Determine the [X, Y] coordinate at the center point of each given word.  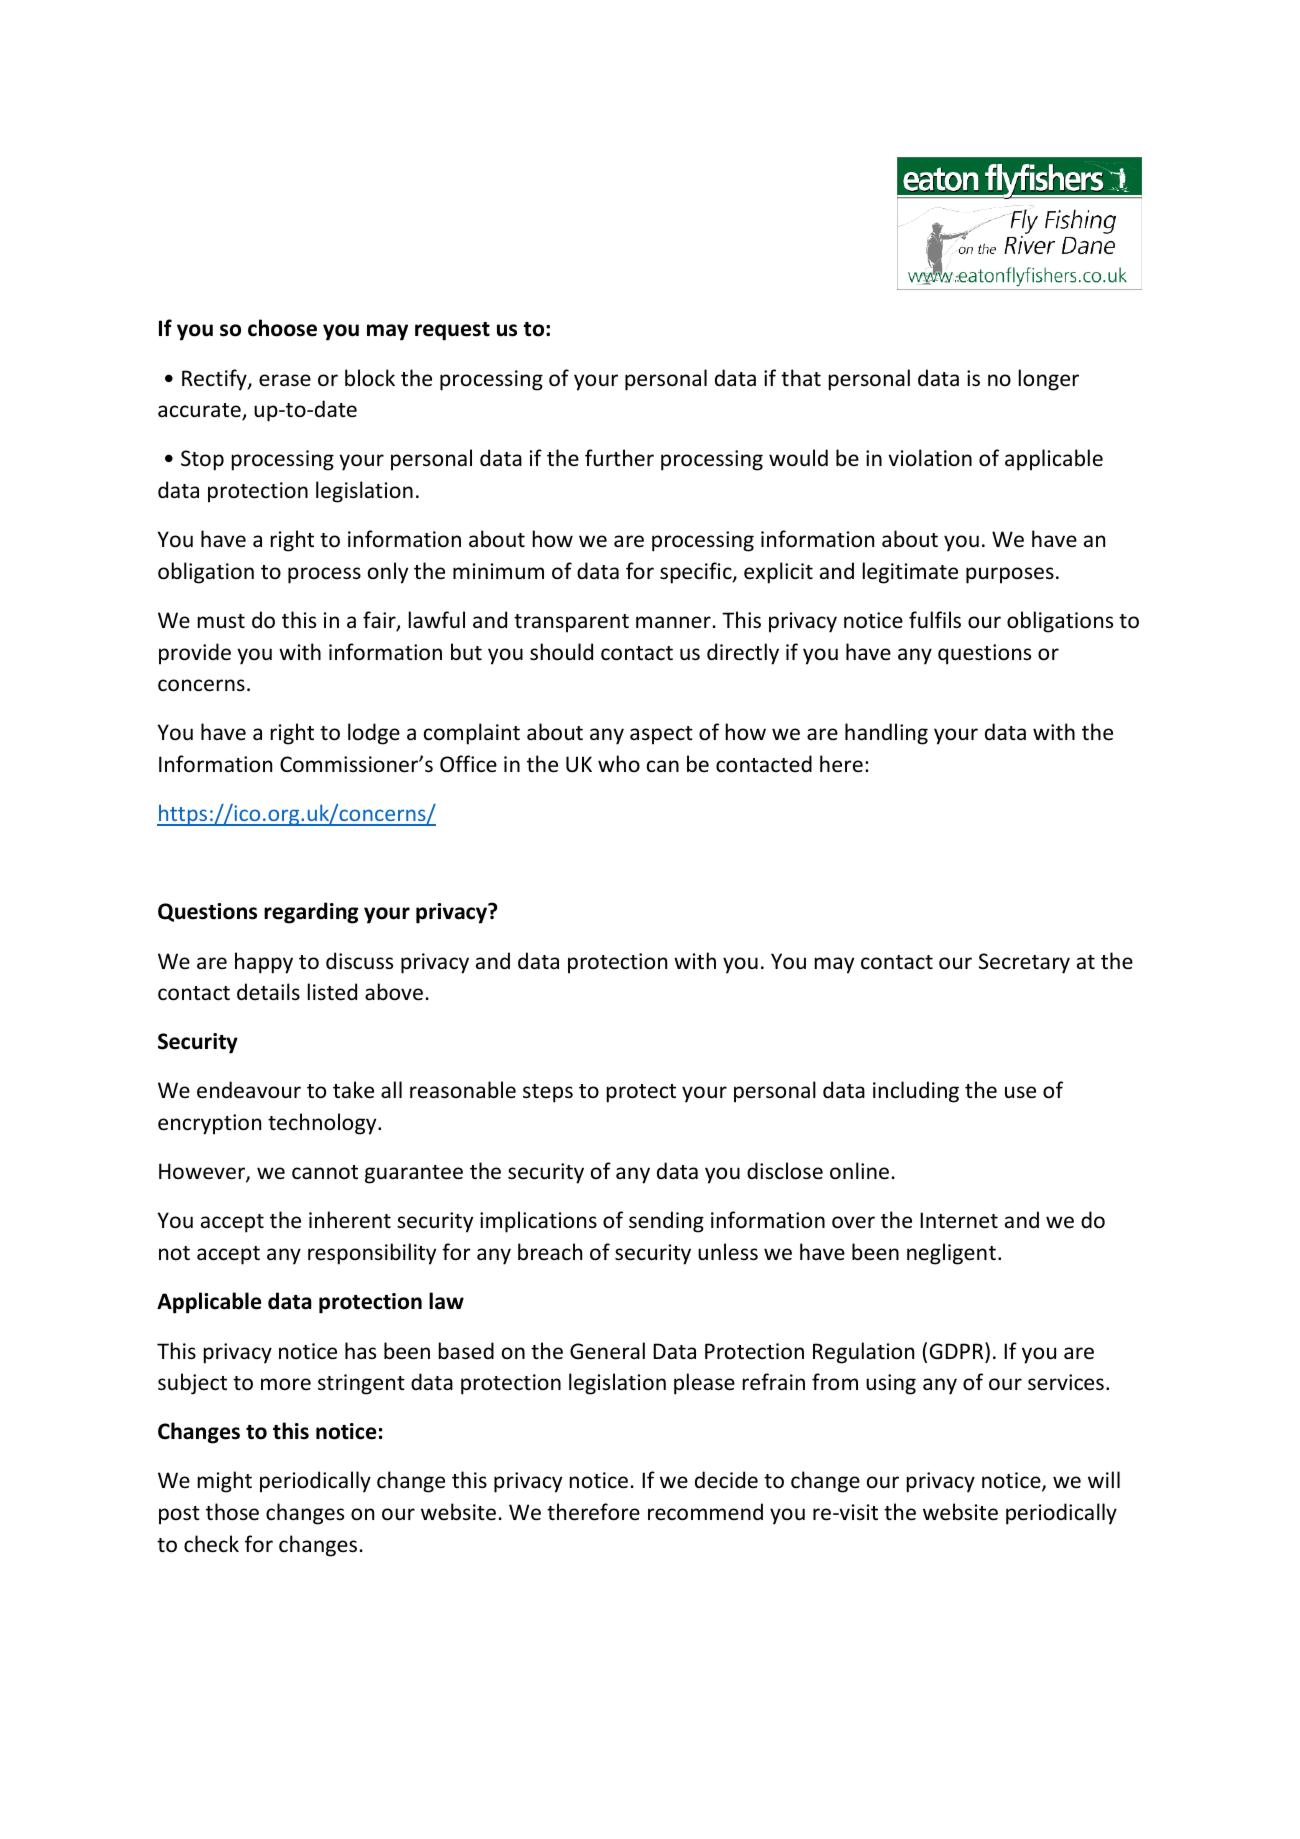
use [1020, 1092]
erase [285, 380]
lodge [374, 734]
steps [548, 1093]
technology [323, 1124]
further [619, 458]
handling [886, 734]
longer [1049, 380]
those [232, 1512]
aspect [661, 735]
